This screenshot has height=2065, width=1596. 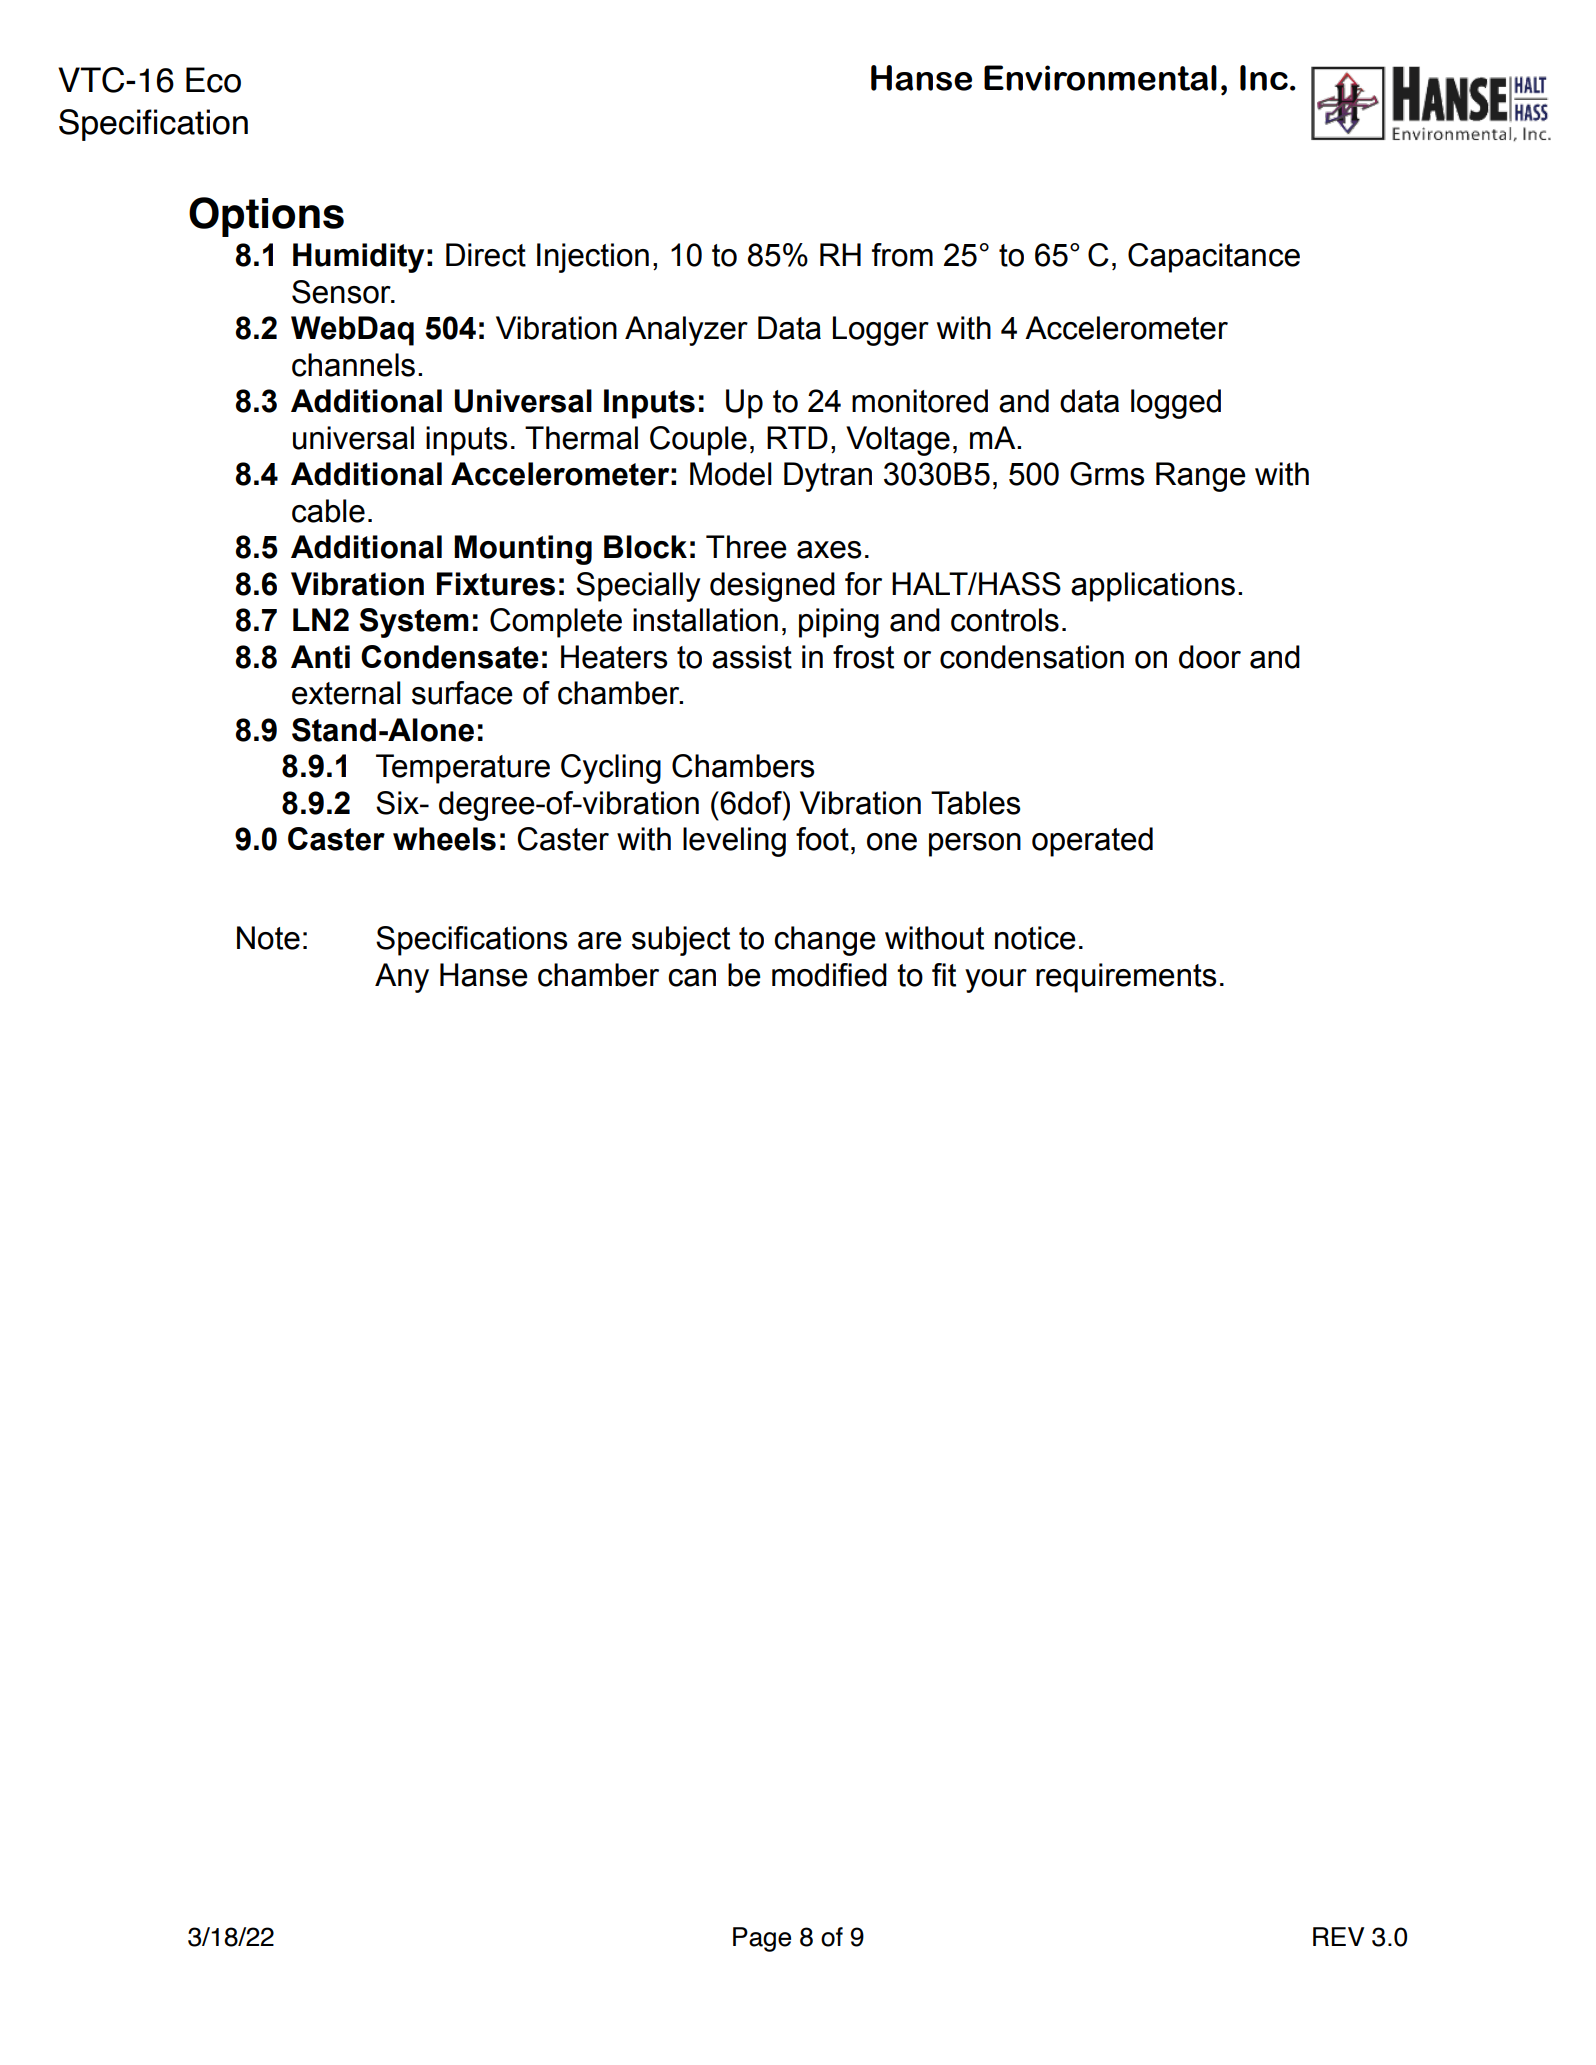 I want to click on designed, so click(x=772, y=587).
